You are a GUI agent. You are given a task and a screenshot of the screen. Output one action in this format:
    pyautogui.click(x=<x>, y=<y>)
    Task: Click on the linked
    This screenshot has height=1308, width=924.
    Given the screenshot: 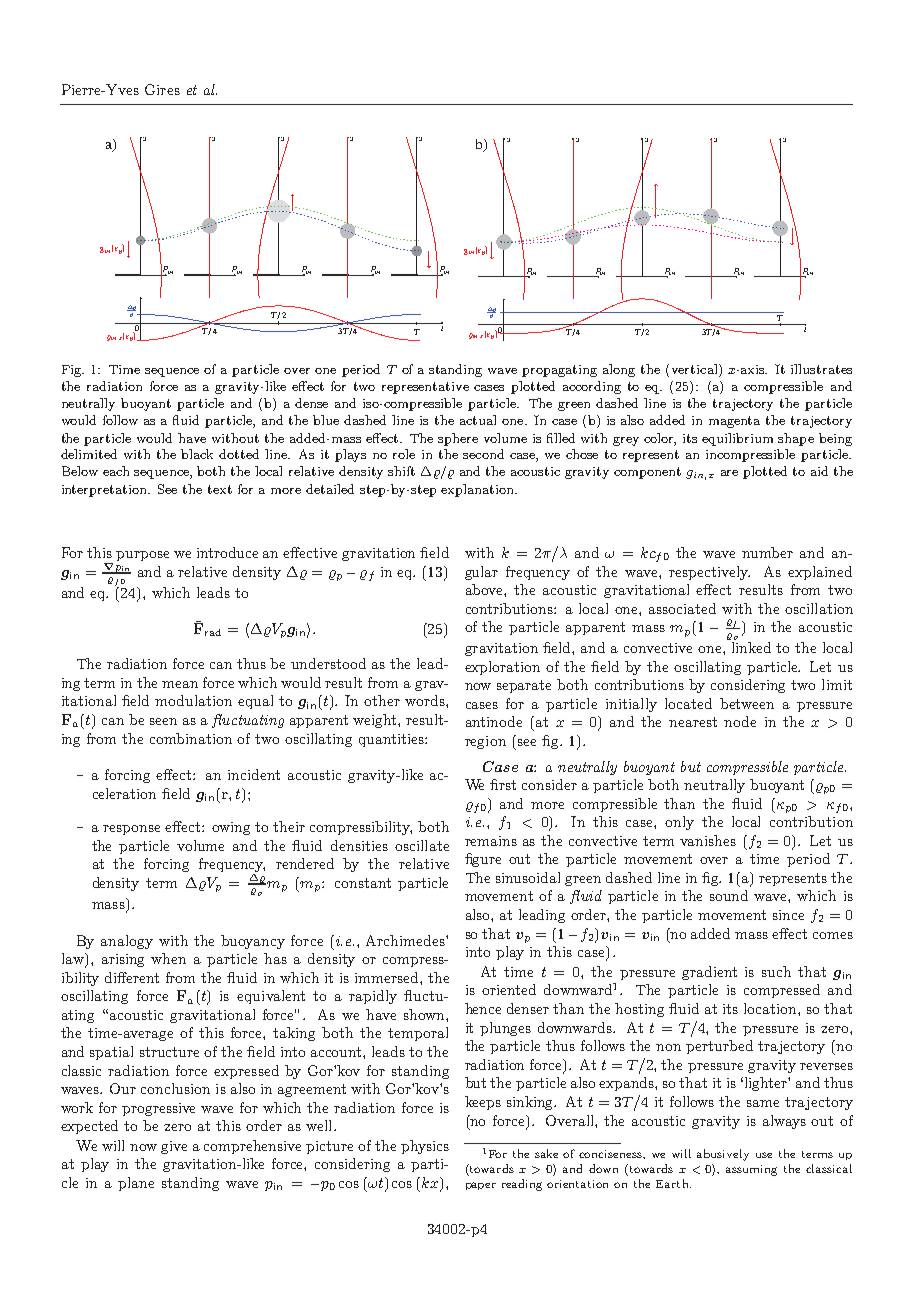 What is the action you would take?
    pyautogui.click(x=751, y=647)
